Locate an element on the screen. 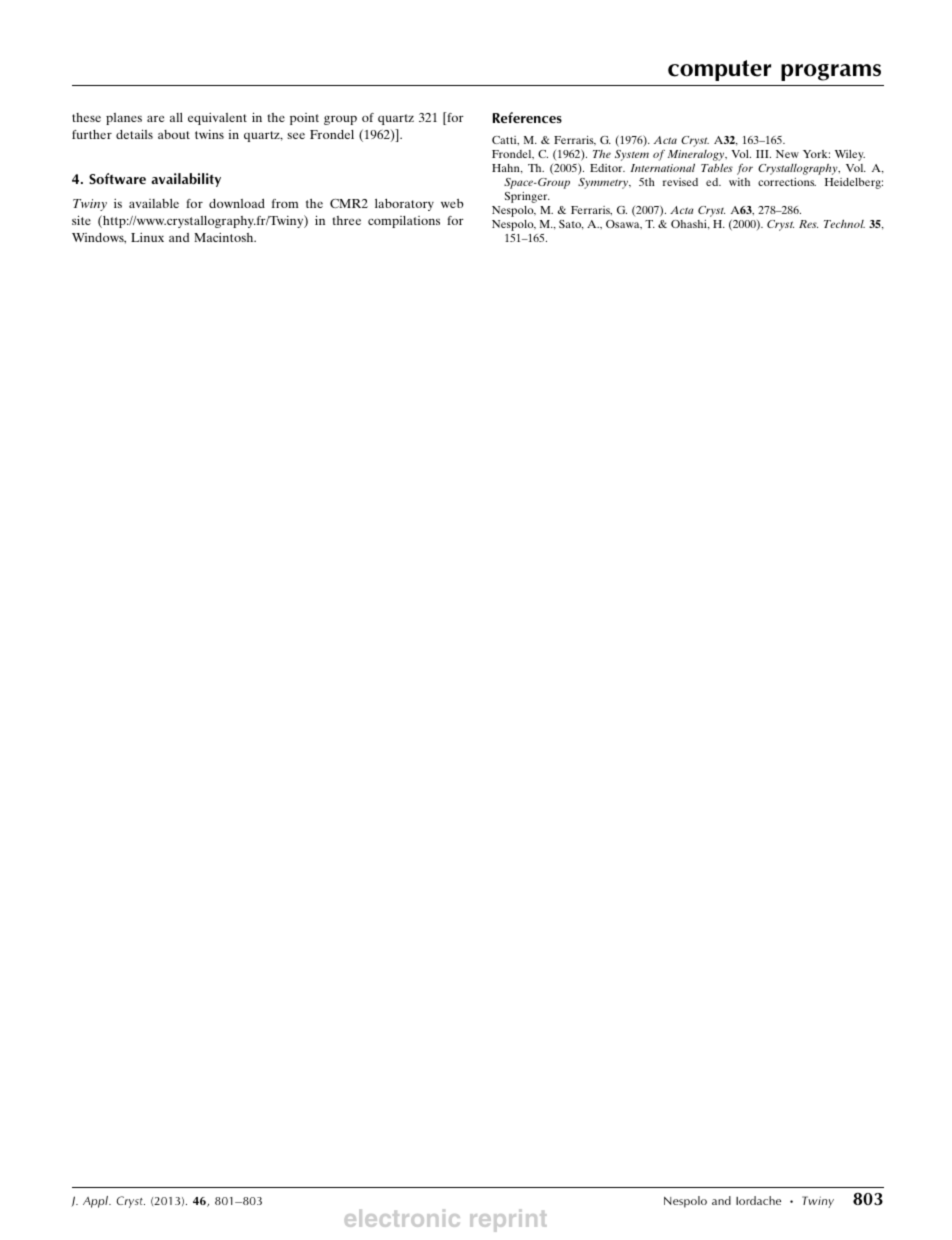 The image size is (952, 1240). reprint is located at coordinates (508, 1220).
